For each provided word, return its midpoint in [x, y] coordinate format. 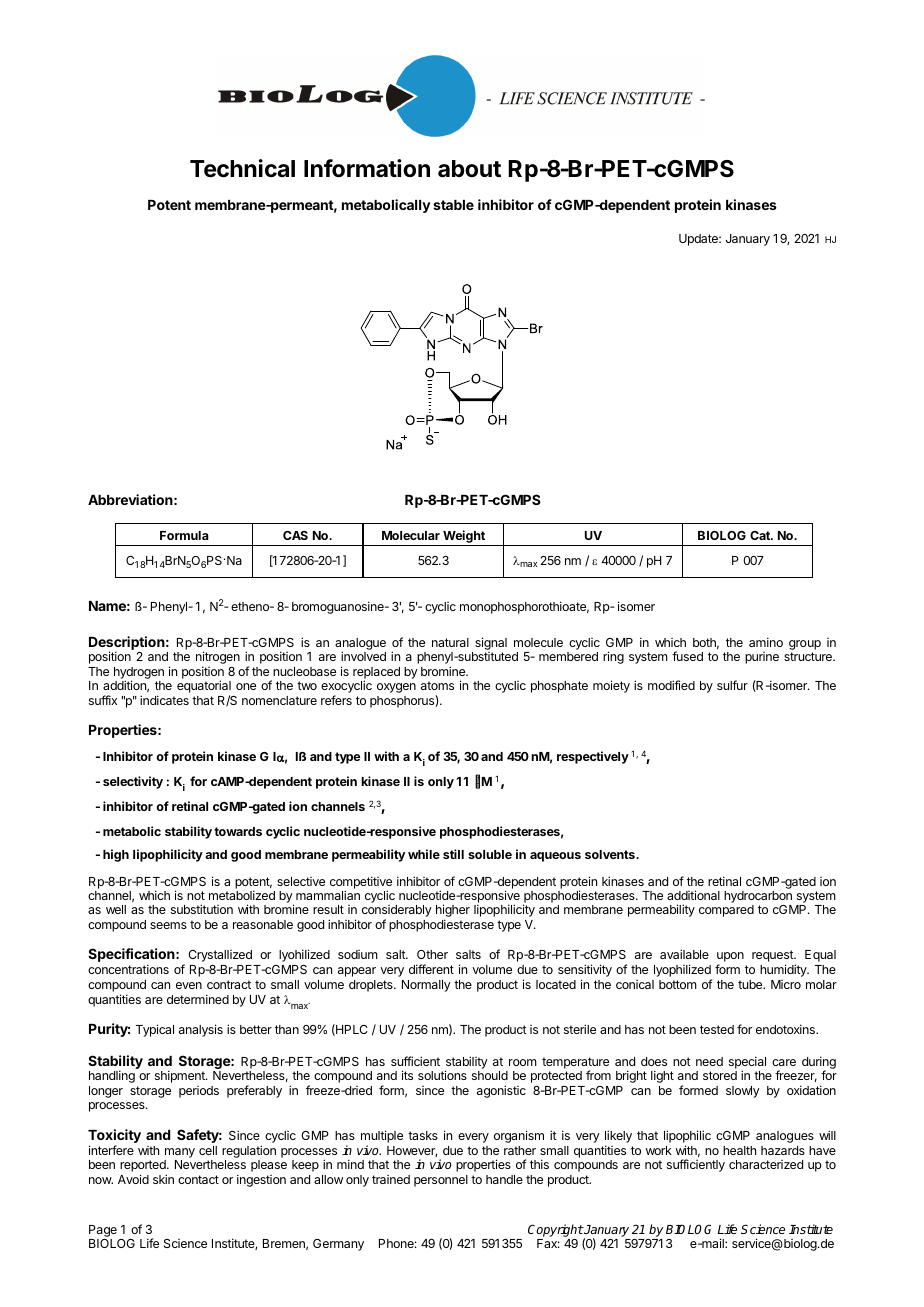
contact [198, 1179]
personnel [441, 1181]
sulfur [732, 685]
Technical [242, 168]
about [469, 169]
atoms [437, 685]
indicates [164, 700]
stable [453, 205]
